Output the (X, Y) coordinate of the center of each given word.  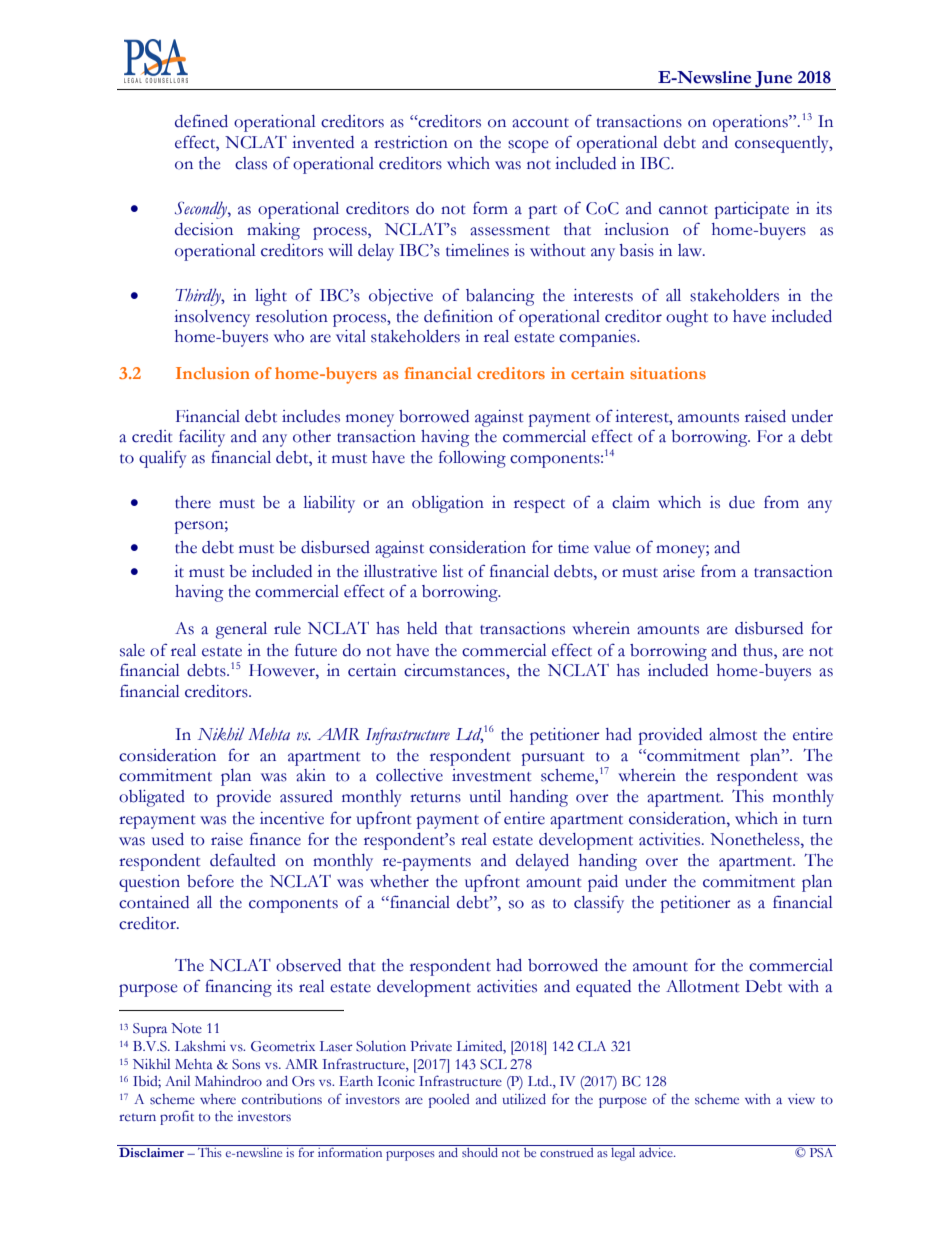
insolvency (212, 318)
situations (668, 373)
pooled (449, 1101)
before (210, 881)
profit (177, 1117)
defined (201, 121)
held (422, 628)
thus (759, 650)
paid (603, 883)
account (540, 123)
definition (458, 316)
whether (399, 881)
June (774, 80)
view (801, 1099)
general (241, 630)
